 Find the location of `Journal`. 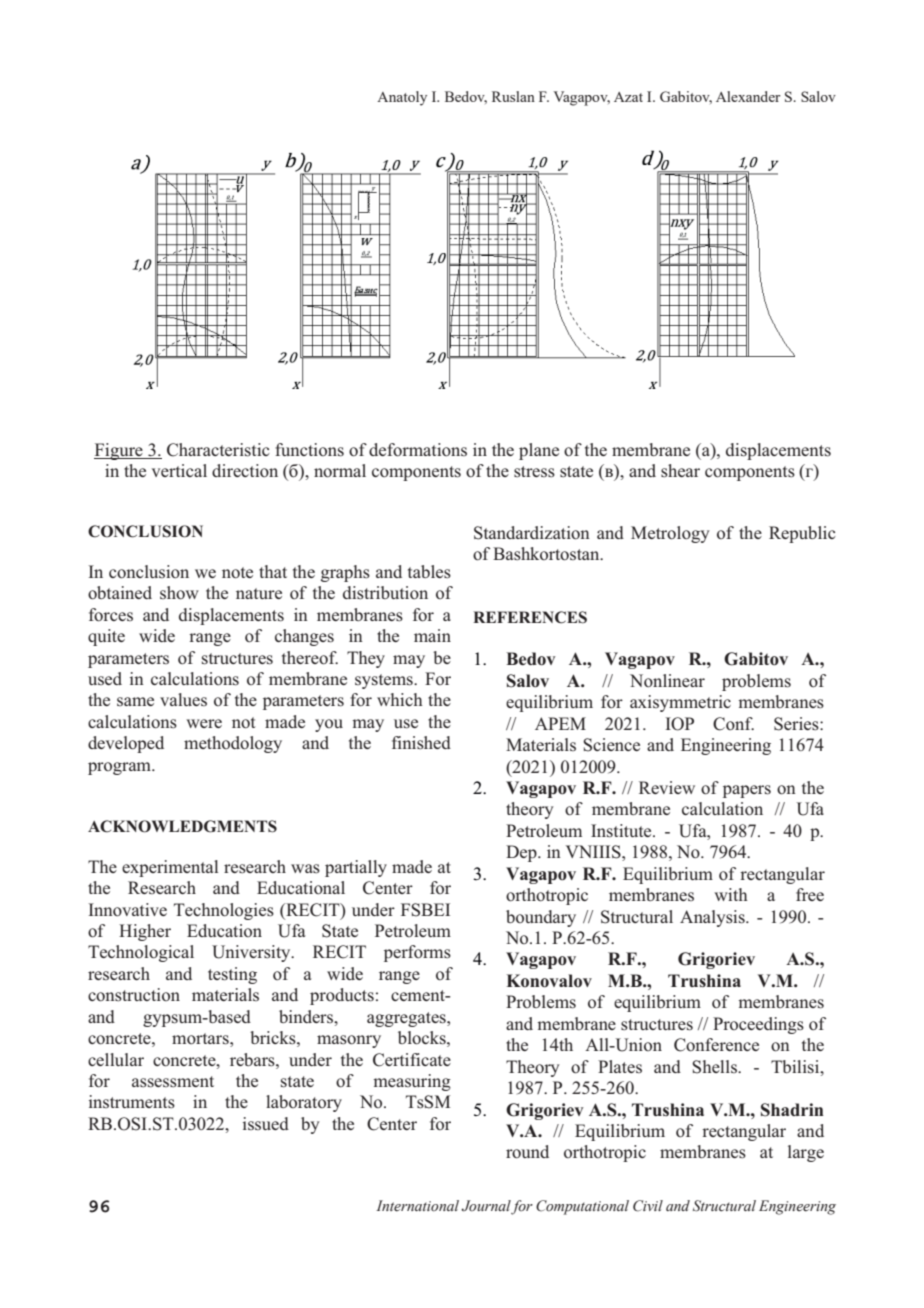

Journal is located at coordinates (486, 1207).
